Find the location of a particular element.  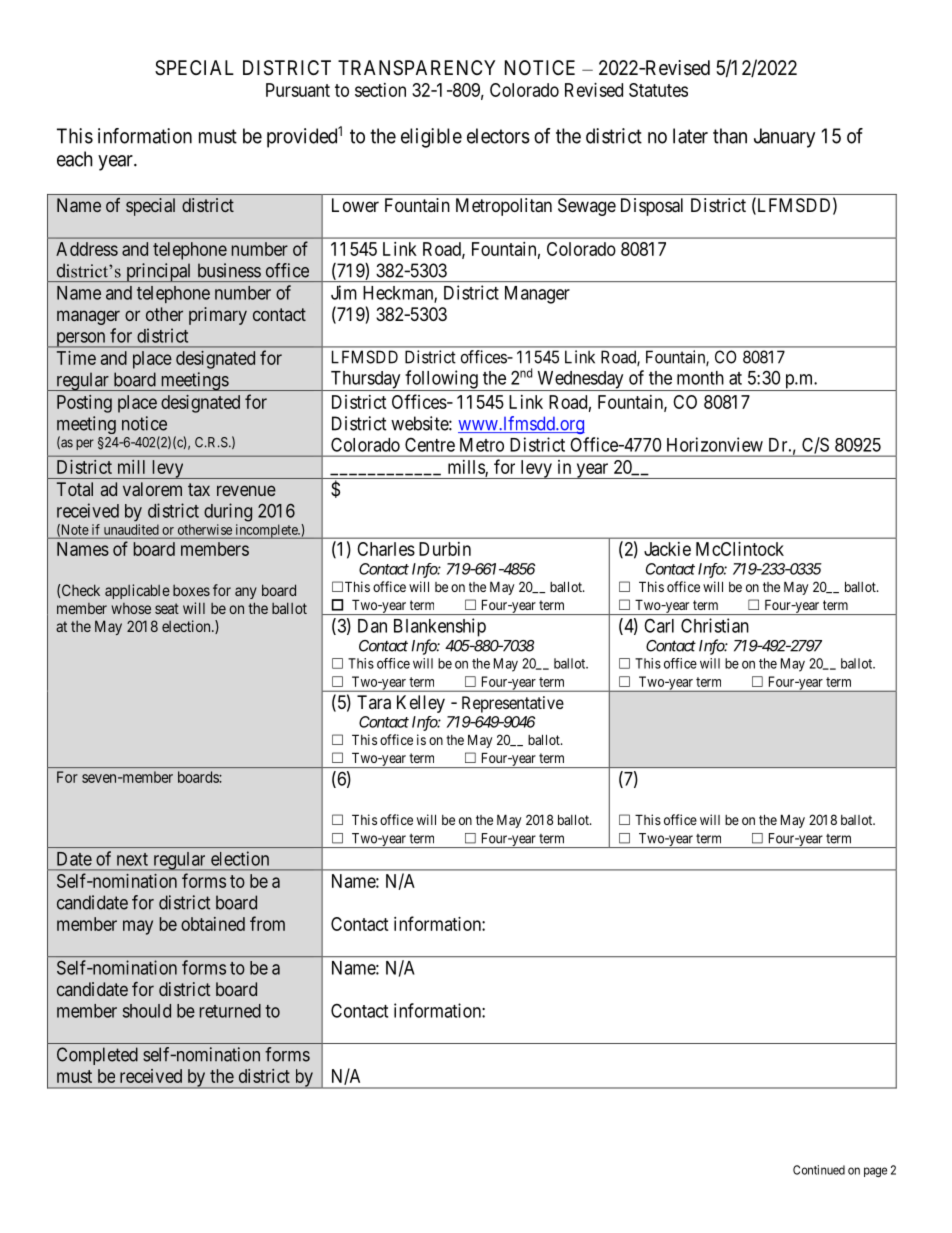

each is located at coordinates (75, 159).
